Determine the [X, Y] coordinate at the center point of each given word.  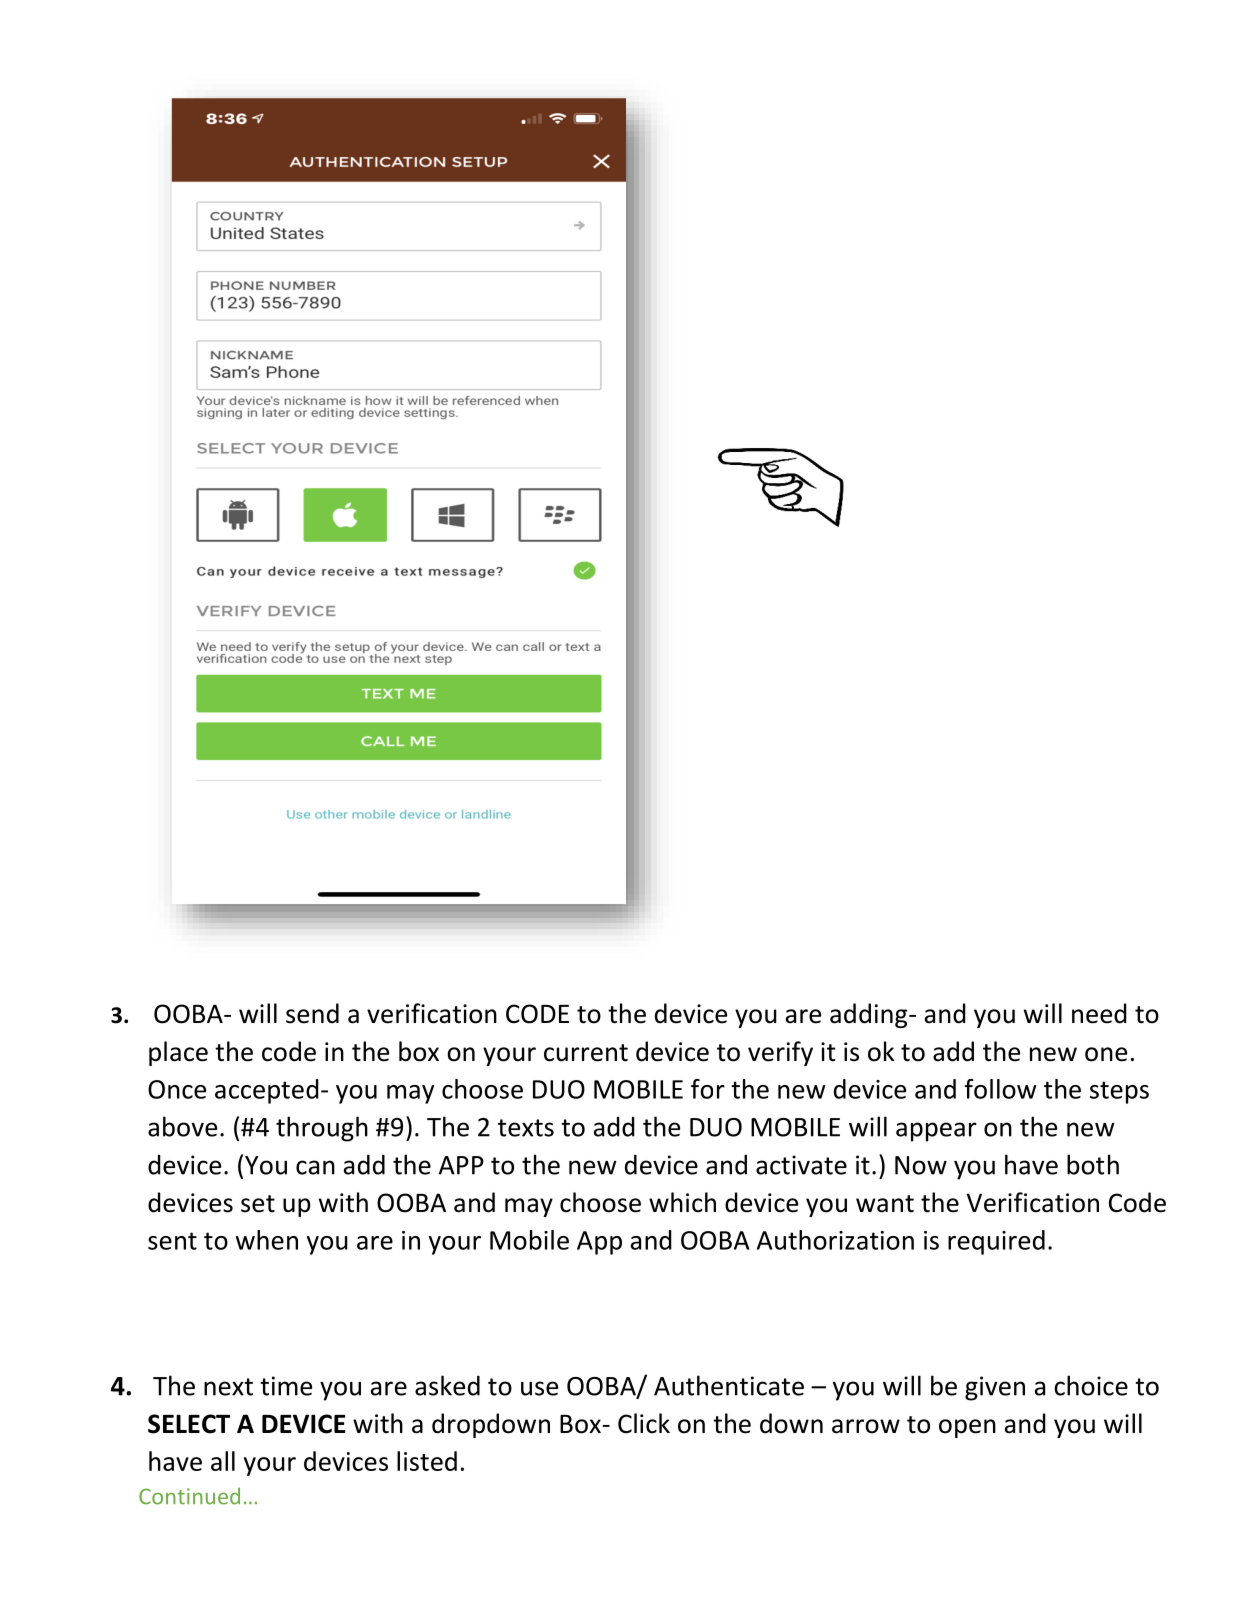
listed [427, 1461]
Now [921, 1165]
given [995, 1388]
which [682, 1202]
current [586, 1053]
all [223, 1461]
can [315, 1167]
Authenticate [729, 1385]
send [312, 1013]
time [286, 1386]
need [1099, 1013]
